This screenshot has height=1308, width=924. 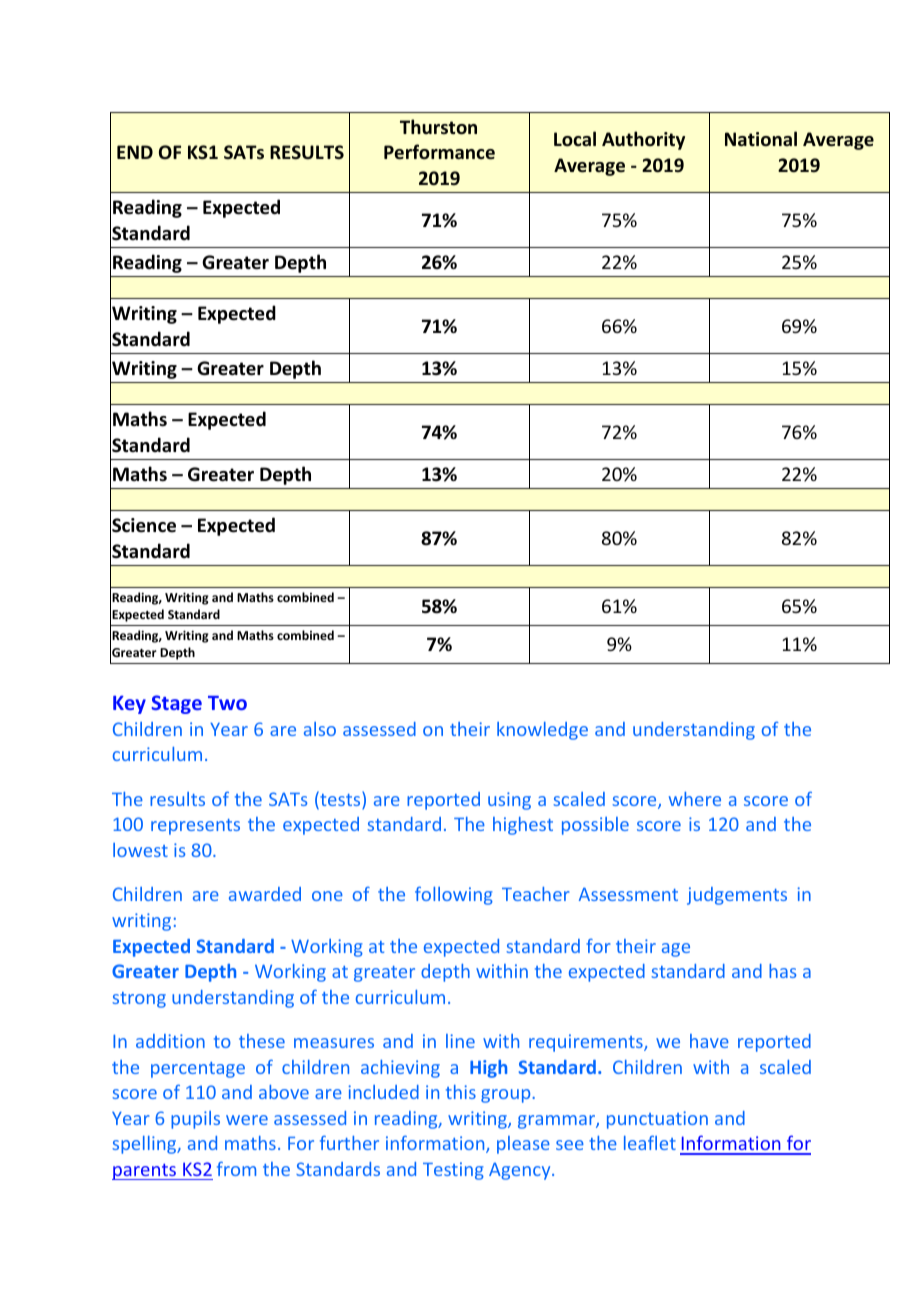 What do you see at coordinates (453, 1171) in the screenshot?
I see `Testing` at bounding box center [453, 1171].
